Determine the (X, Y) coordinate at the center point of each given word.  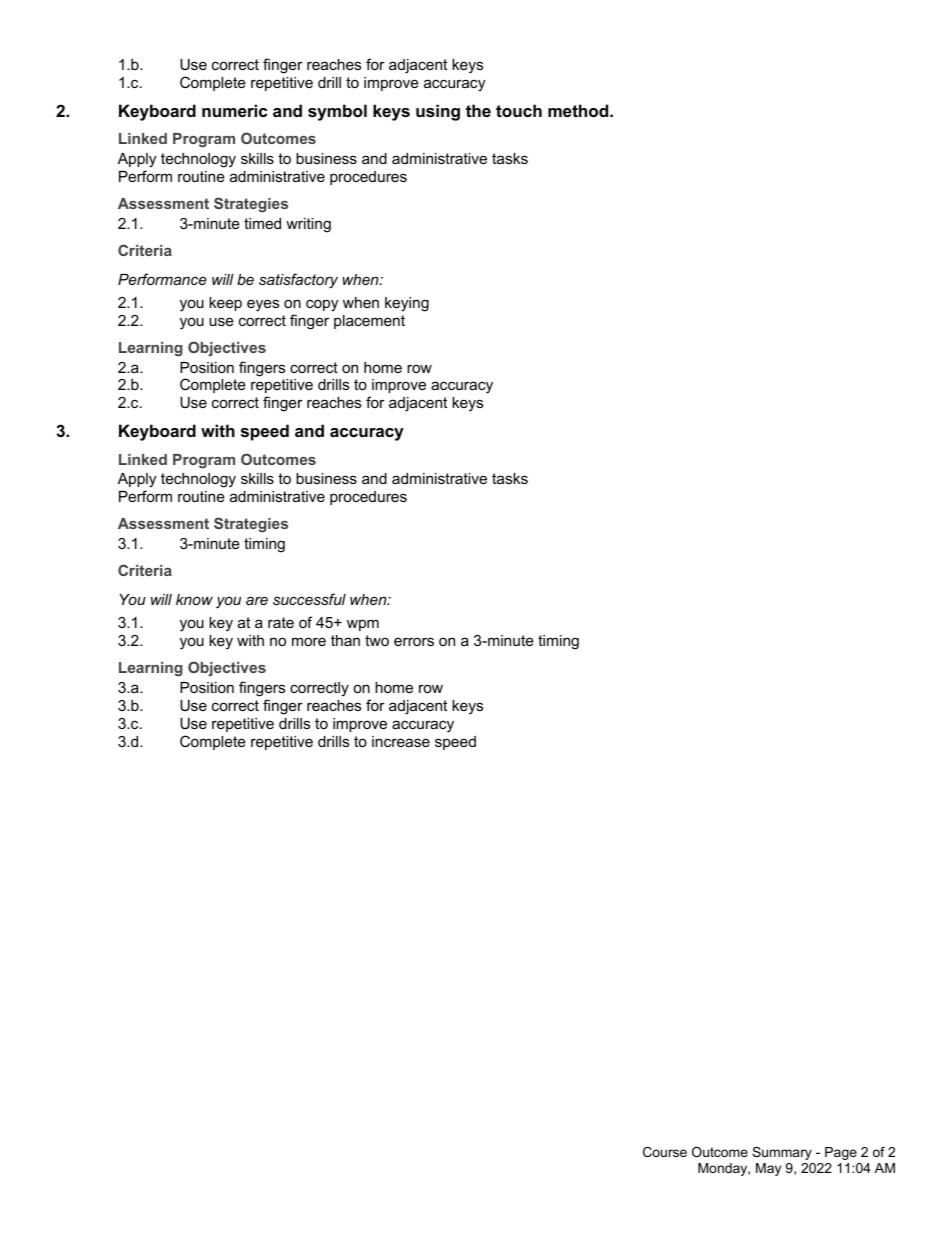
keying (407, 304)
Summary (782, 1153)
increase (401, 741)
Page (841, 1153)
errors (414, 641)
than (345, 640)
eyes (263, 305)
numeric (234, 110)
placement (369, 322)
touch (519, 110)
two (377, 640)
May (768, 1169)
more (309, 641)
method (579, 110)
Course (665, 1152)
